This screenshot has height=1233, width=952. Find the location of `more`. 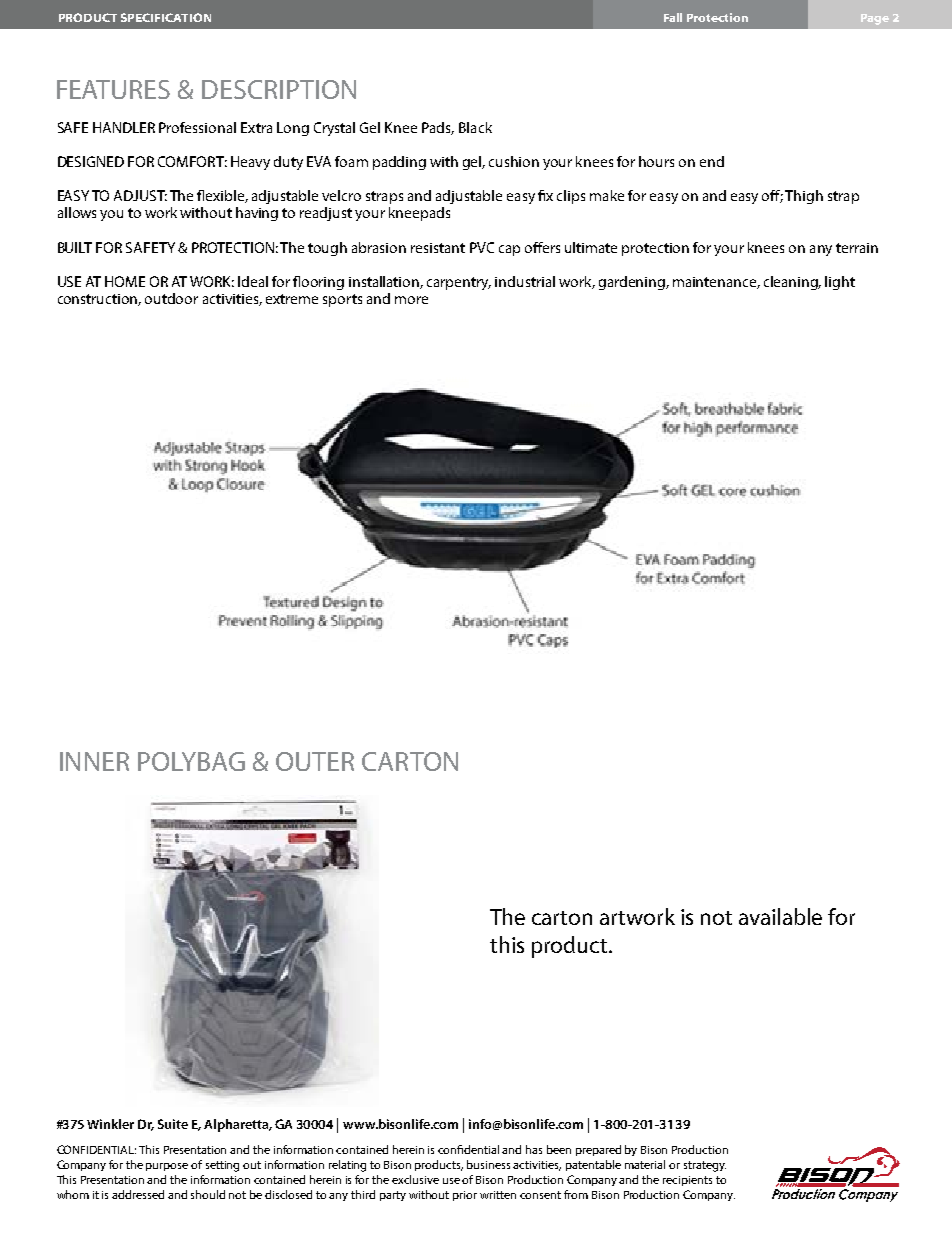

more is located at coordinates (411, 300).
